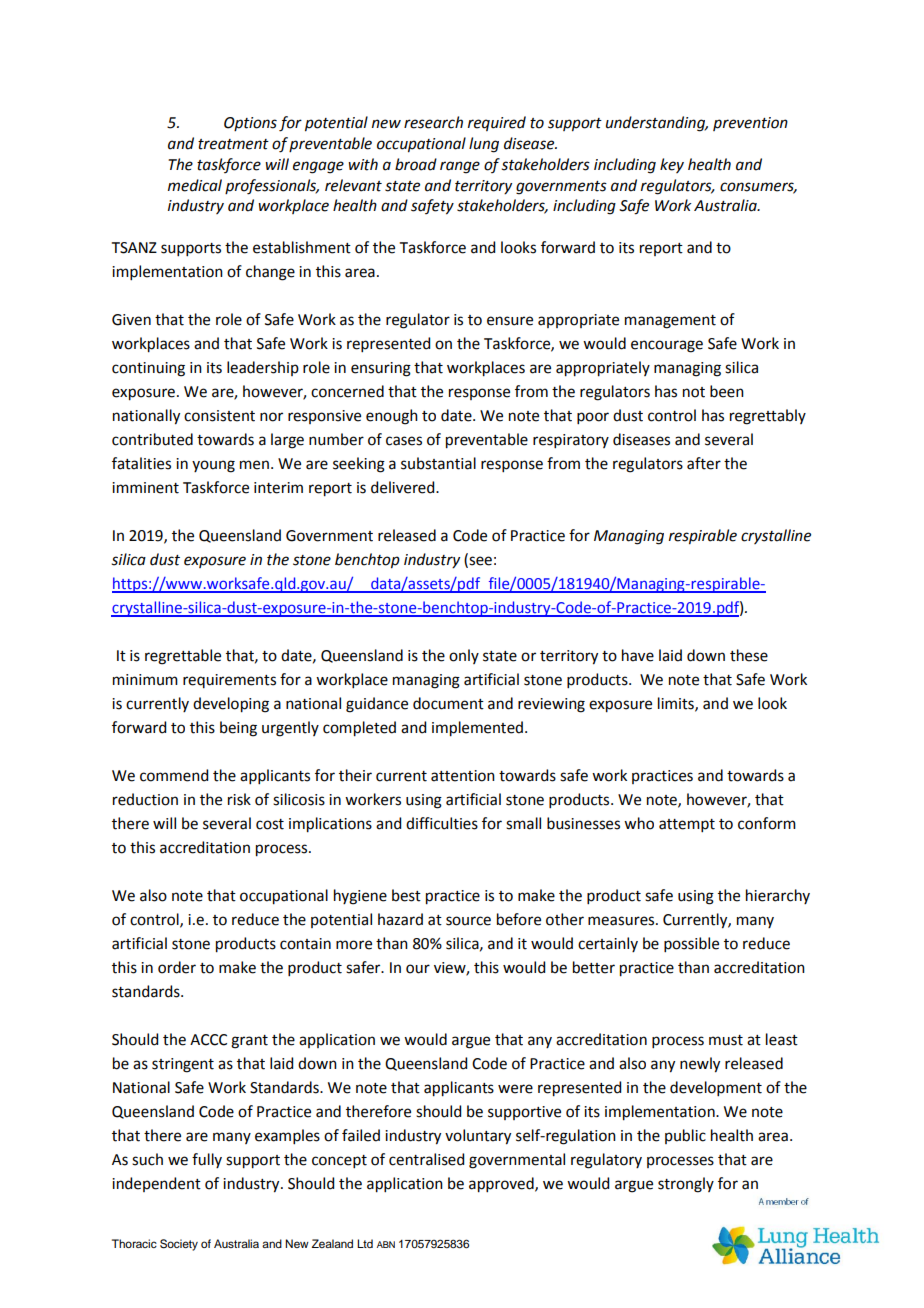 The image size is (924, 1308). Describe the element at coordinates (442, 823) in the image. I see `difficulties` at that location.
